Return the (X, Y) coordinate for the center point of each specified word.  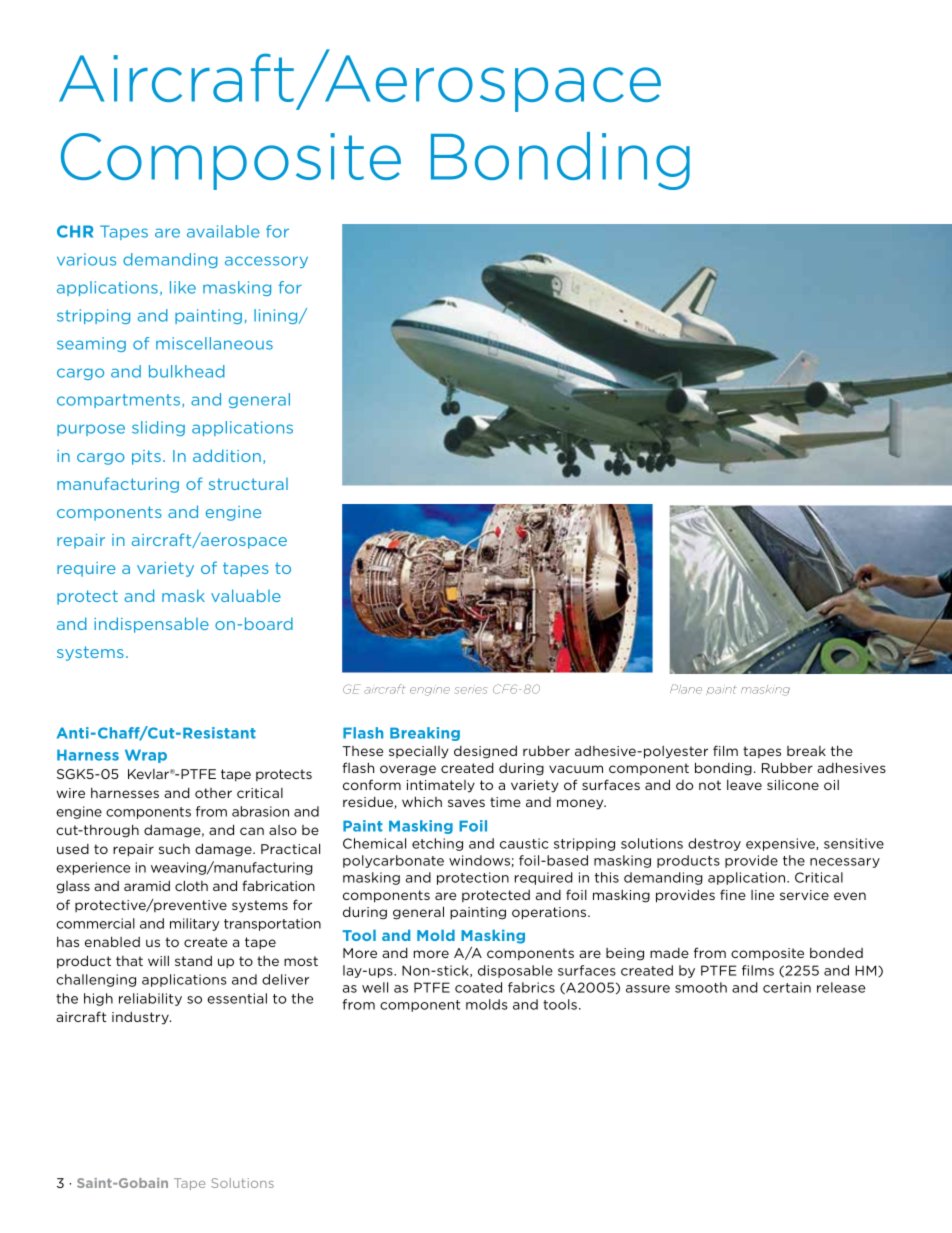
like (183, 287)
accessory (266, 262)
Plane (686, 689)
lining (277, 316)
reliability (150, 999)
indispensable (151, 625)
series (470, 690)
